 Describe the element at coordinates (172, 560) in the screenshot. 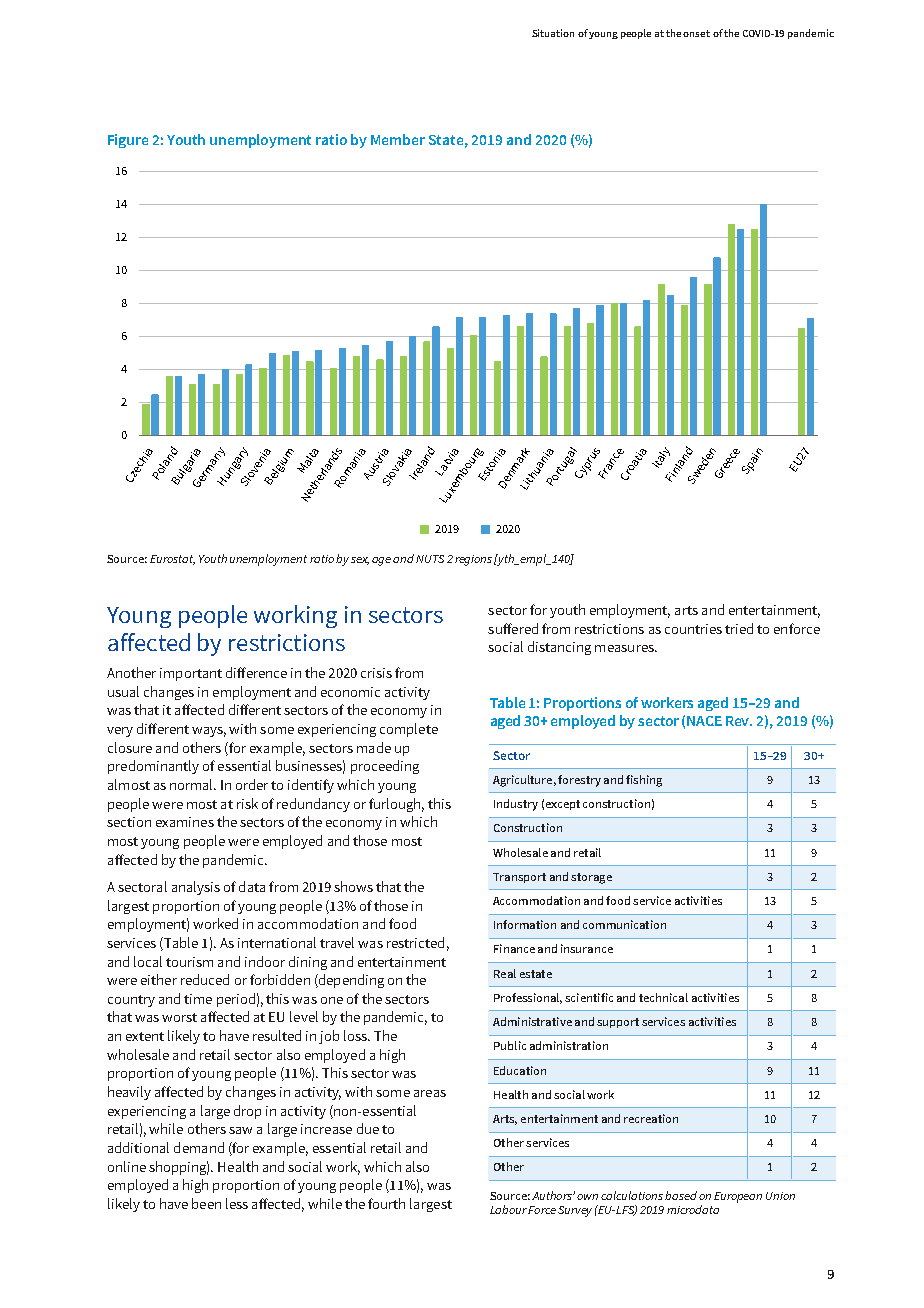

I see `Eurostat` at that location.
